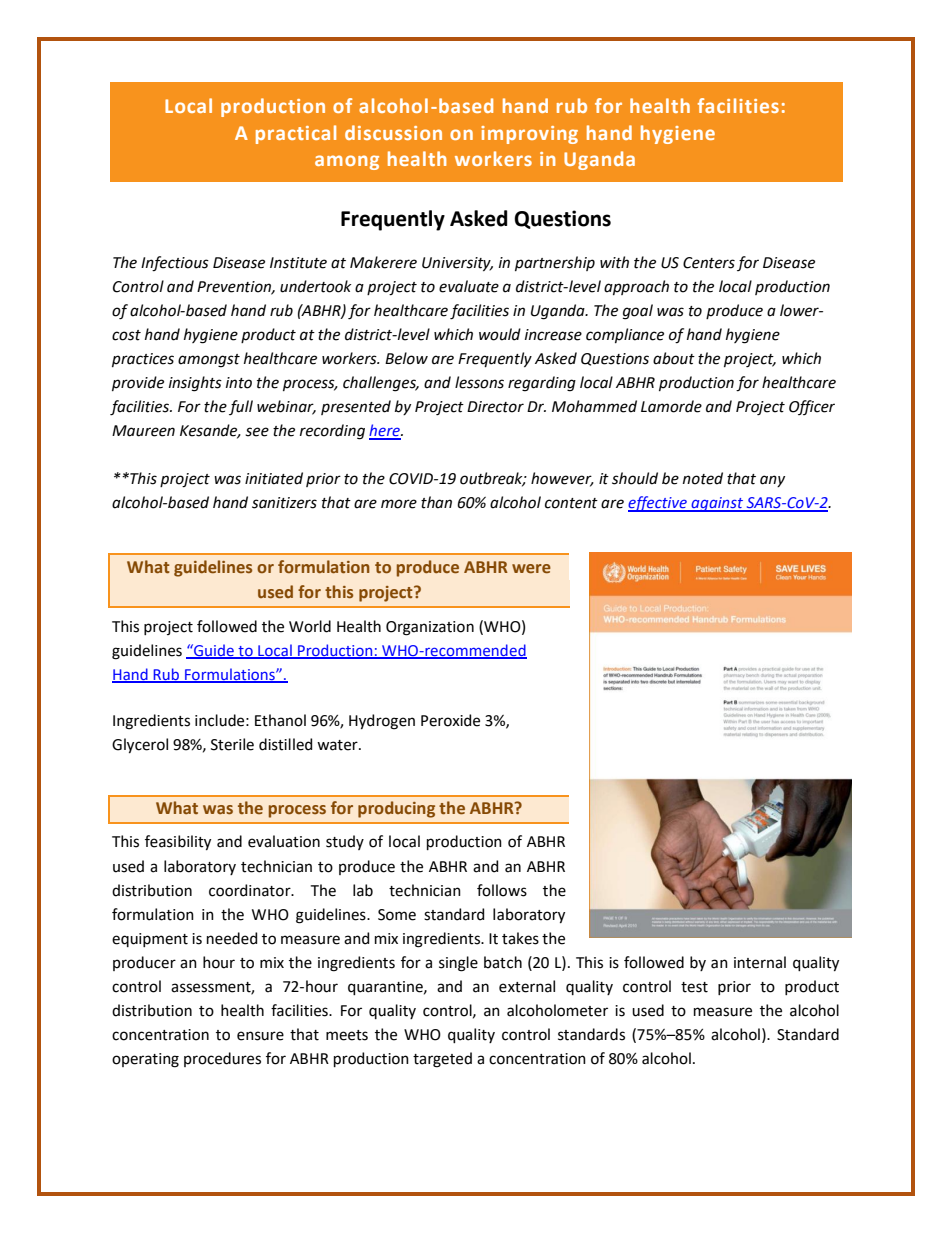 The height and width of the image is (1233, 952). Describe the element at coordinates (709, 263) in the image. I see `Centers` at that location.
